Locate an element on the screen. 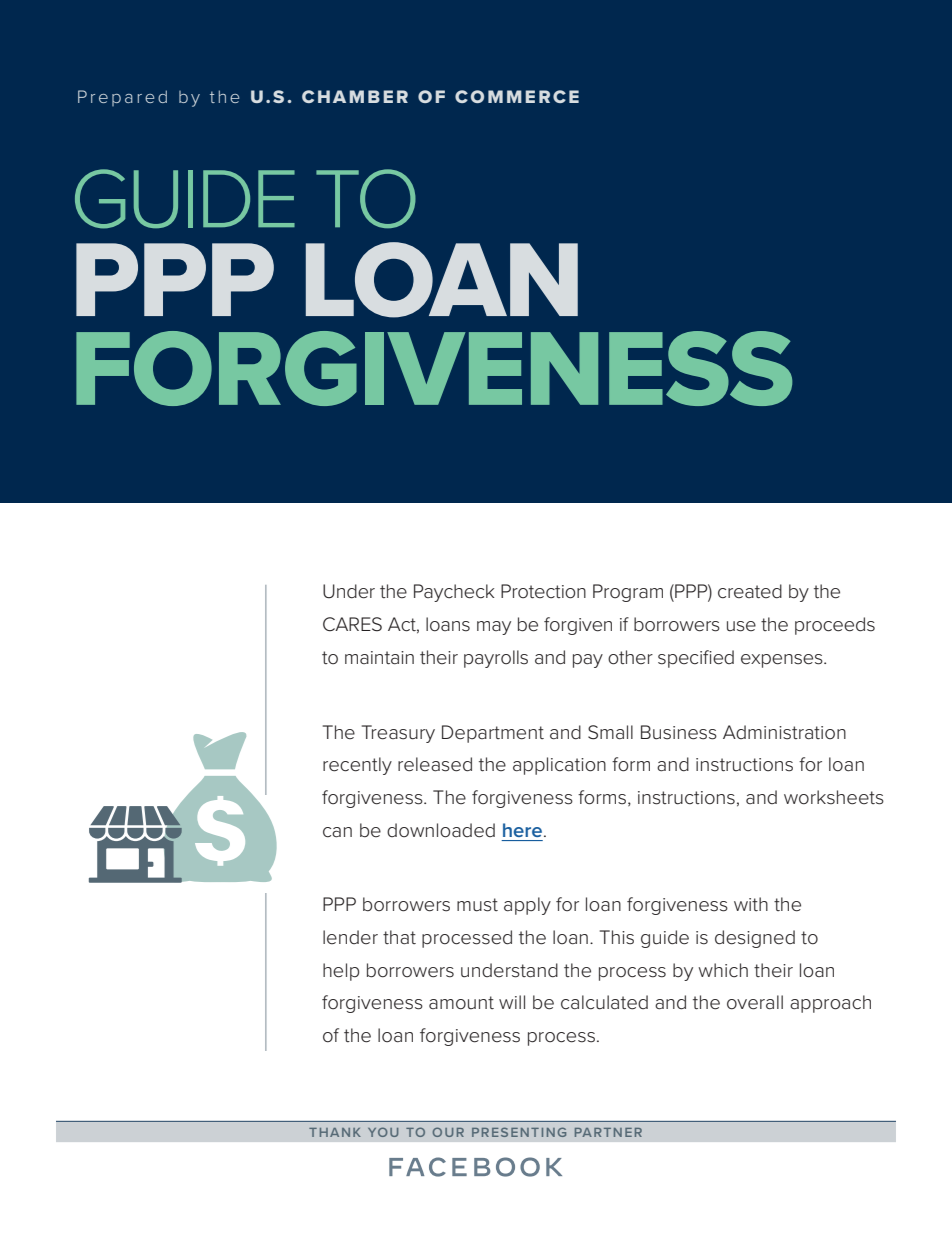 The image size is (952, 1233). overall is located at coordinates (755, 1002).
